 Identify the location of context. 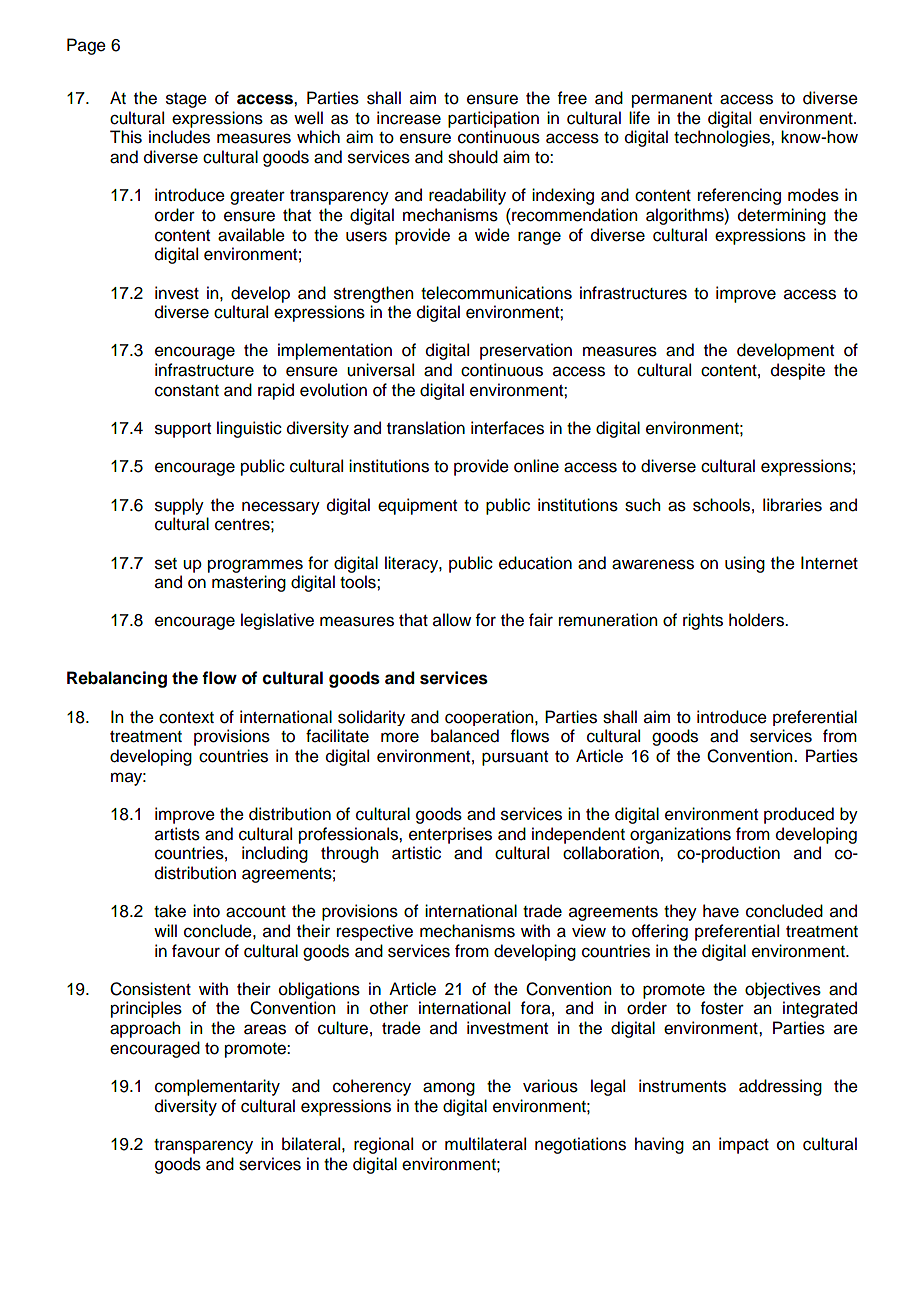
(186, 718).
